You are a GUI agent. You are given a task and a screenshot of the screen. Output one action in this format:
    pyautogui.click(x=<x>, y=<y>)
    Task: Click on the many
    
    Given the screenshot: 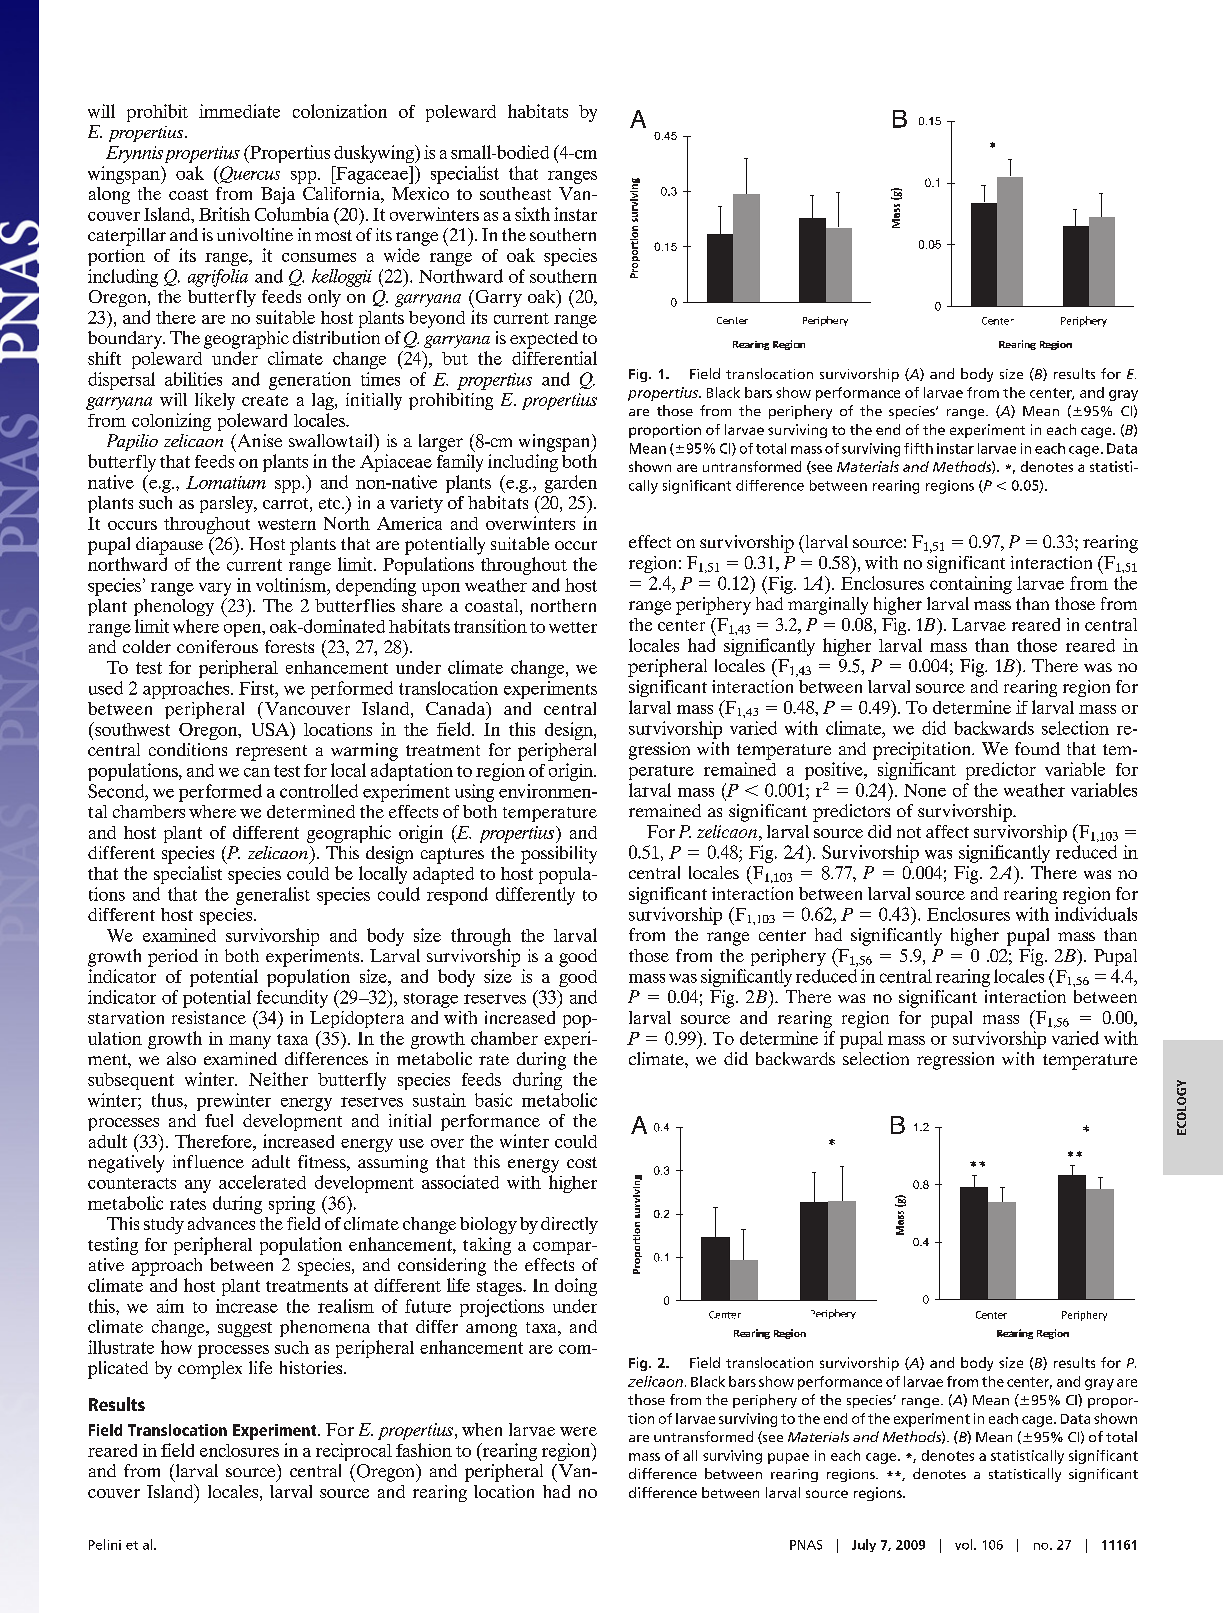 What is the action you would take?
    pyautogui.click(x=250, y=1042)
